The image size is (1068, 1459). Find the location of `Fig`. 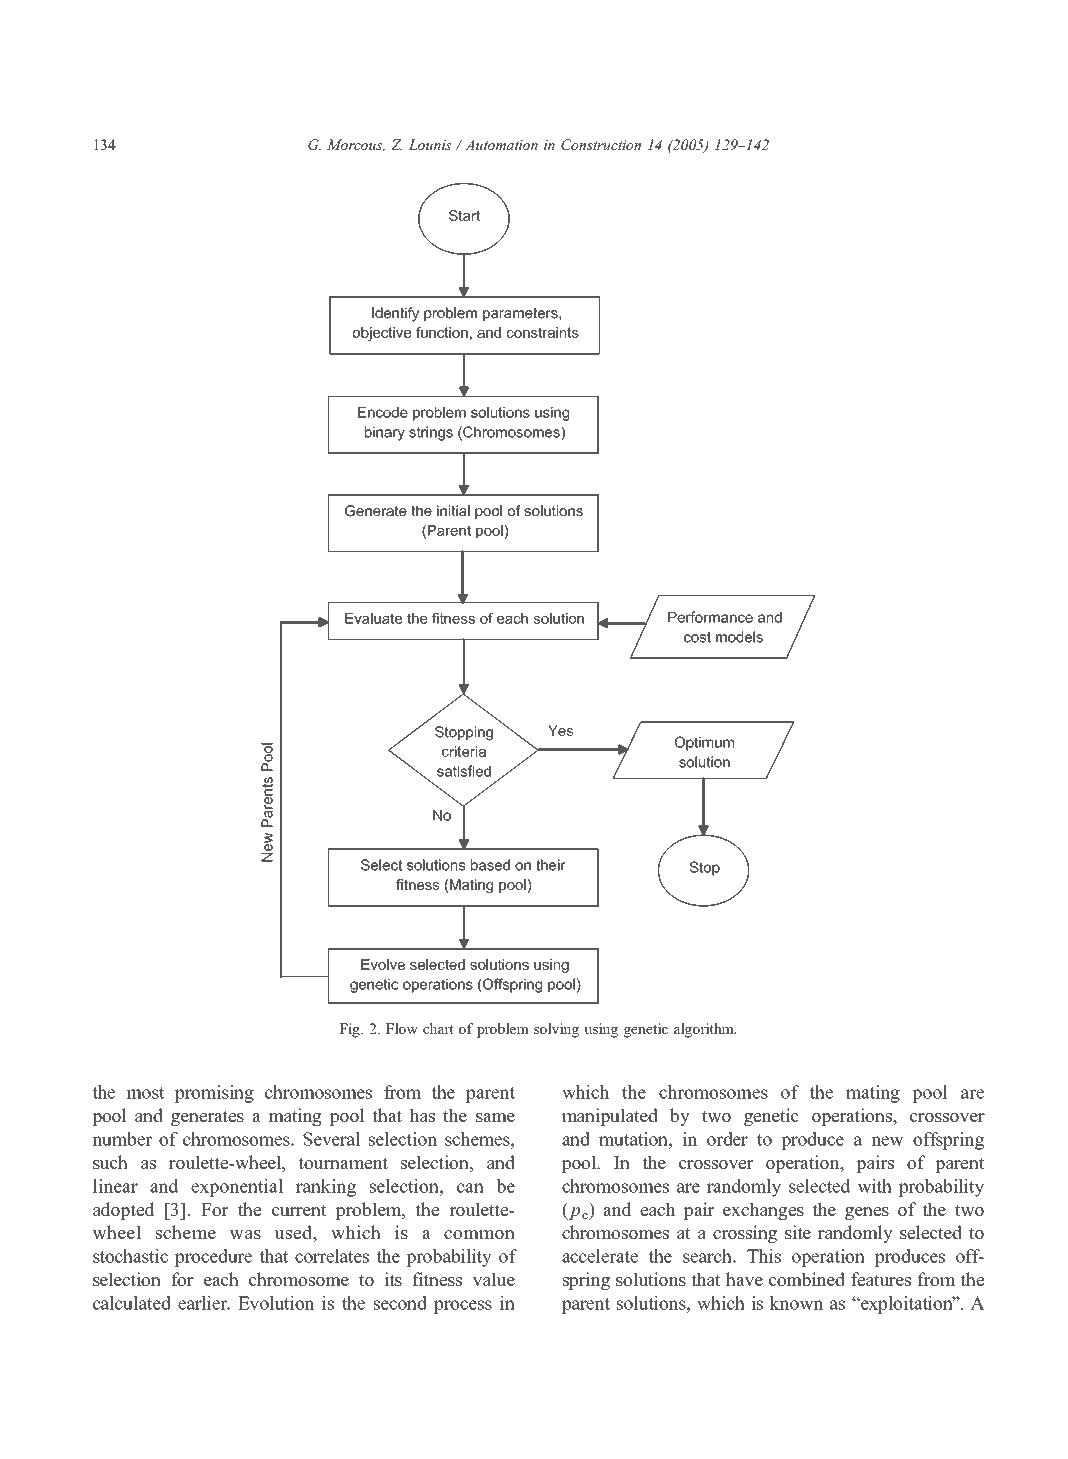

Fig is located at coordinates (350, 1030).
